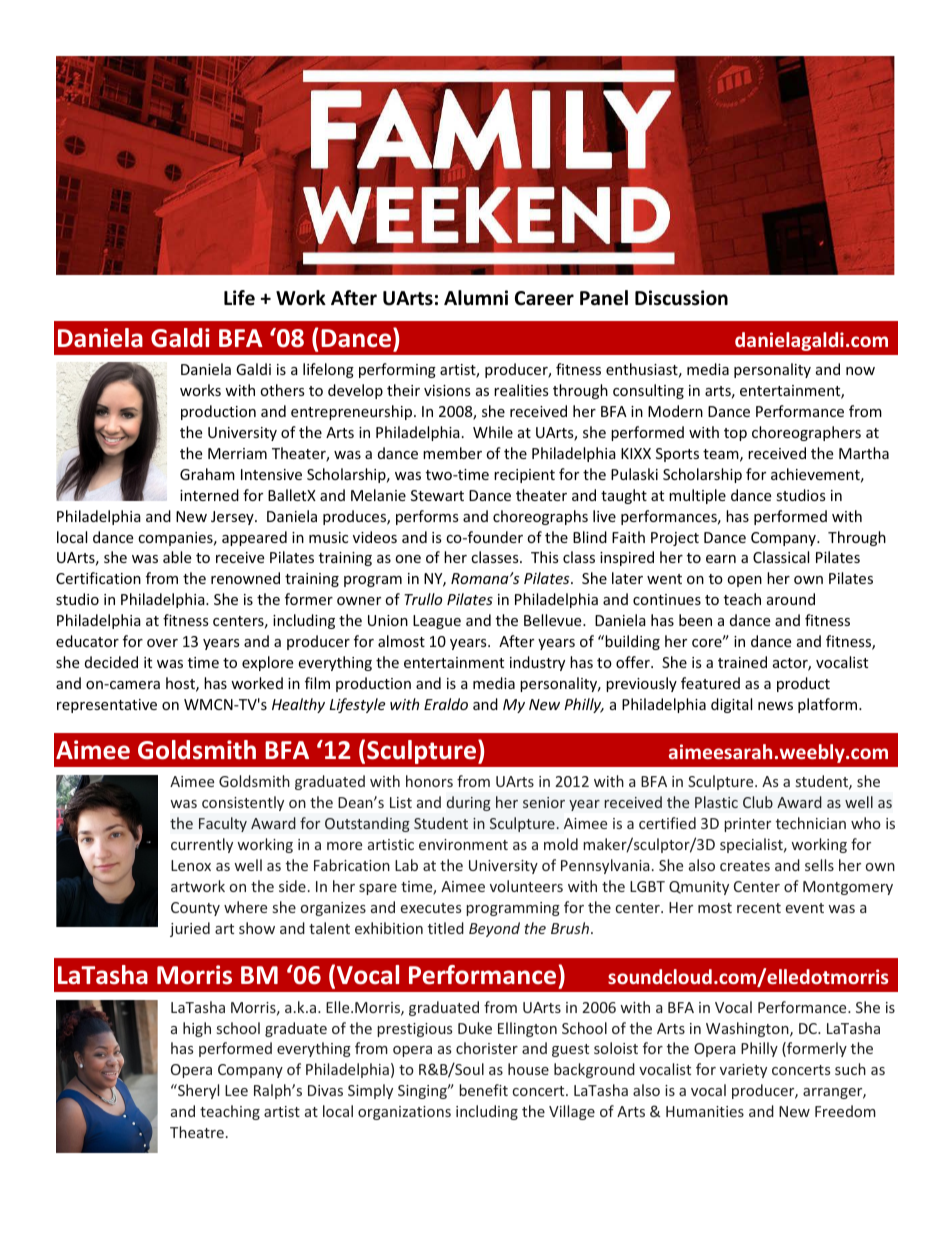  I want to click on Alumni, so click(476, 298).
